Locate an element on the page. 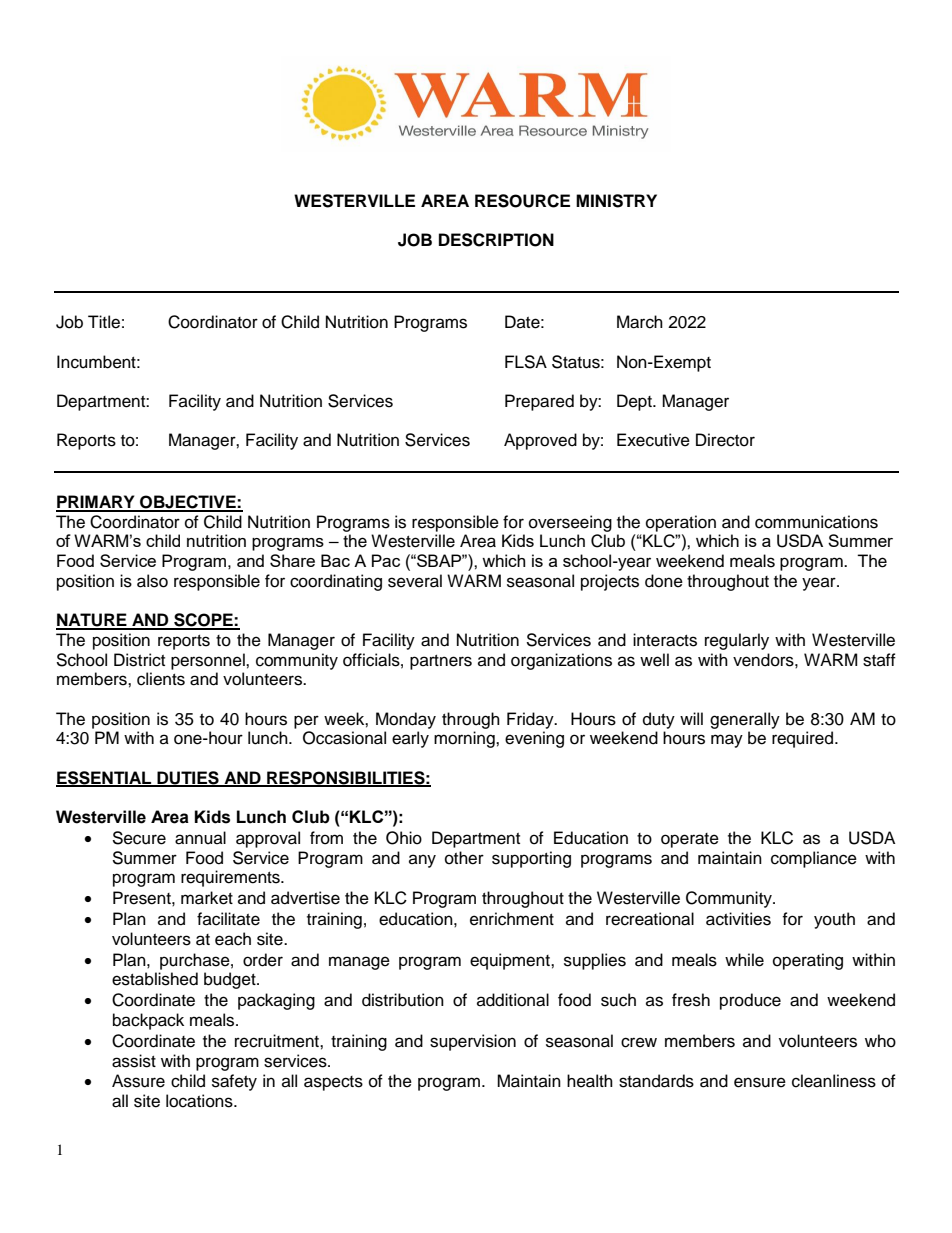  DESCRIPTION is located at coordinates (496, 240).
